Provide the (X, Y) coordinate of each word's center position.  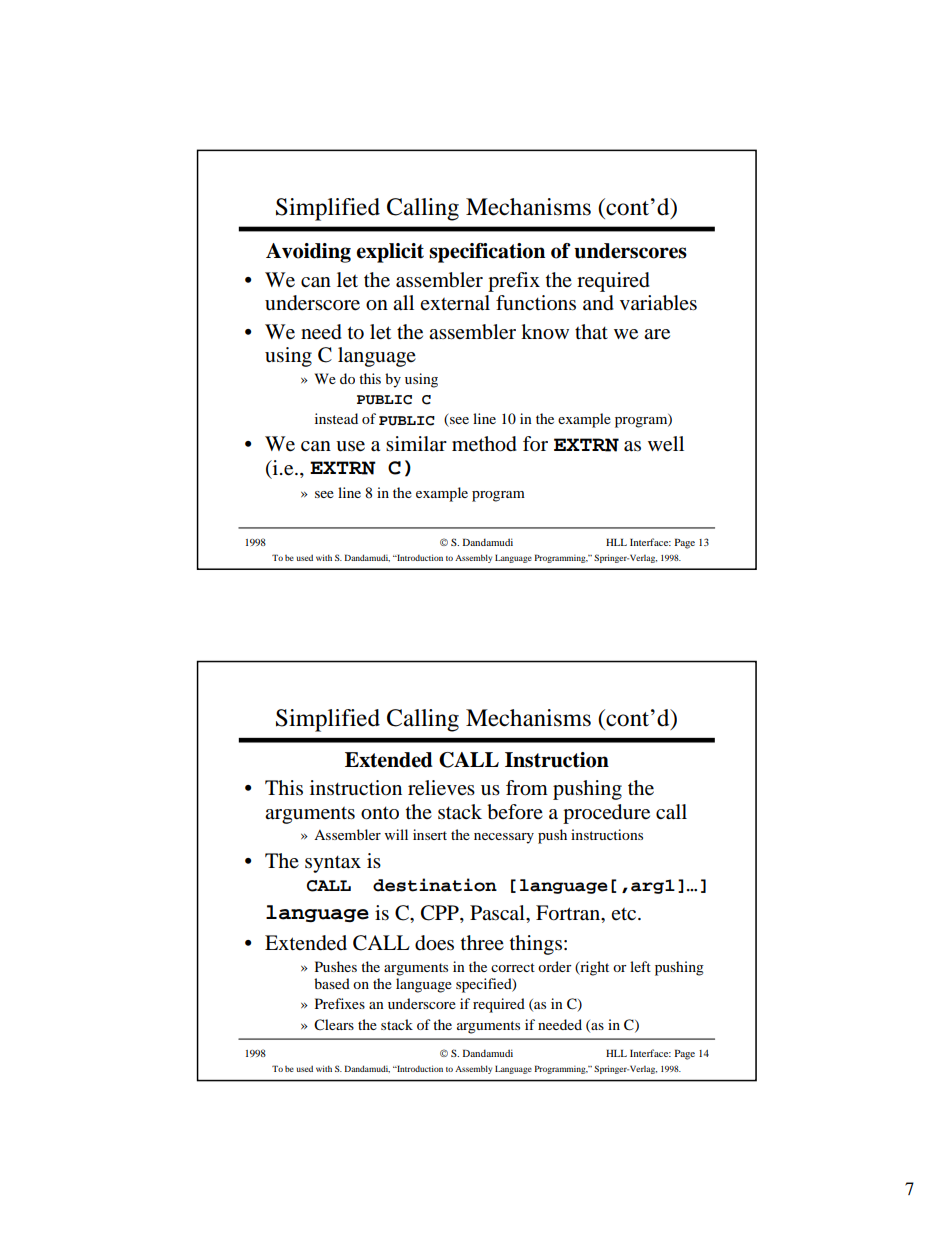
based (332, 983)
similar (416, 443)
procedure (606, 814)
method (484, 444)
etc (625, 914)
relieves (441, 788)
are (657, 334)
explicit (390, 253)
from (527, 788)
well (666, 444)
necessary (504, 838)
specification (487, 253)
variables (658, 303)
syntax (333, 864)
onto (380, 813)
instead (336, 418)
